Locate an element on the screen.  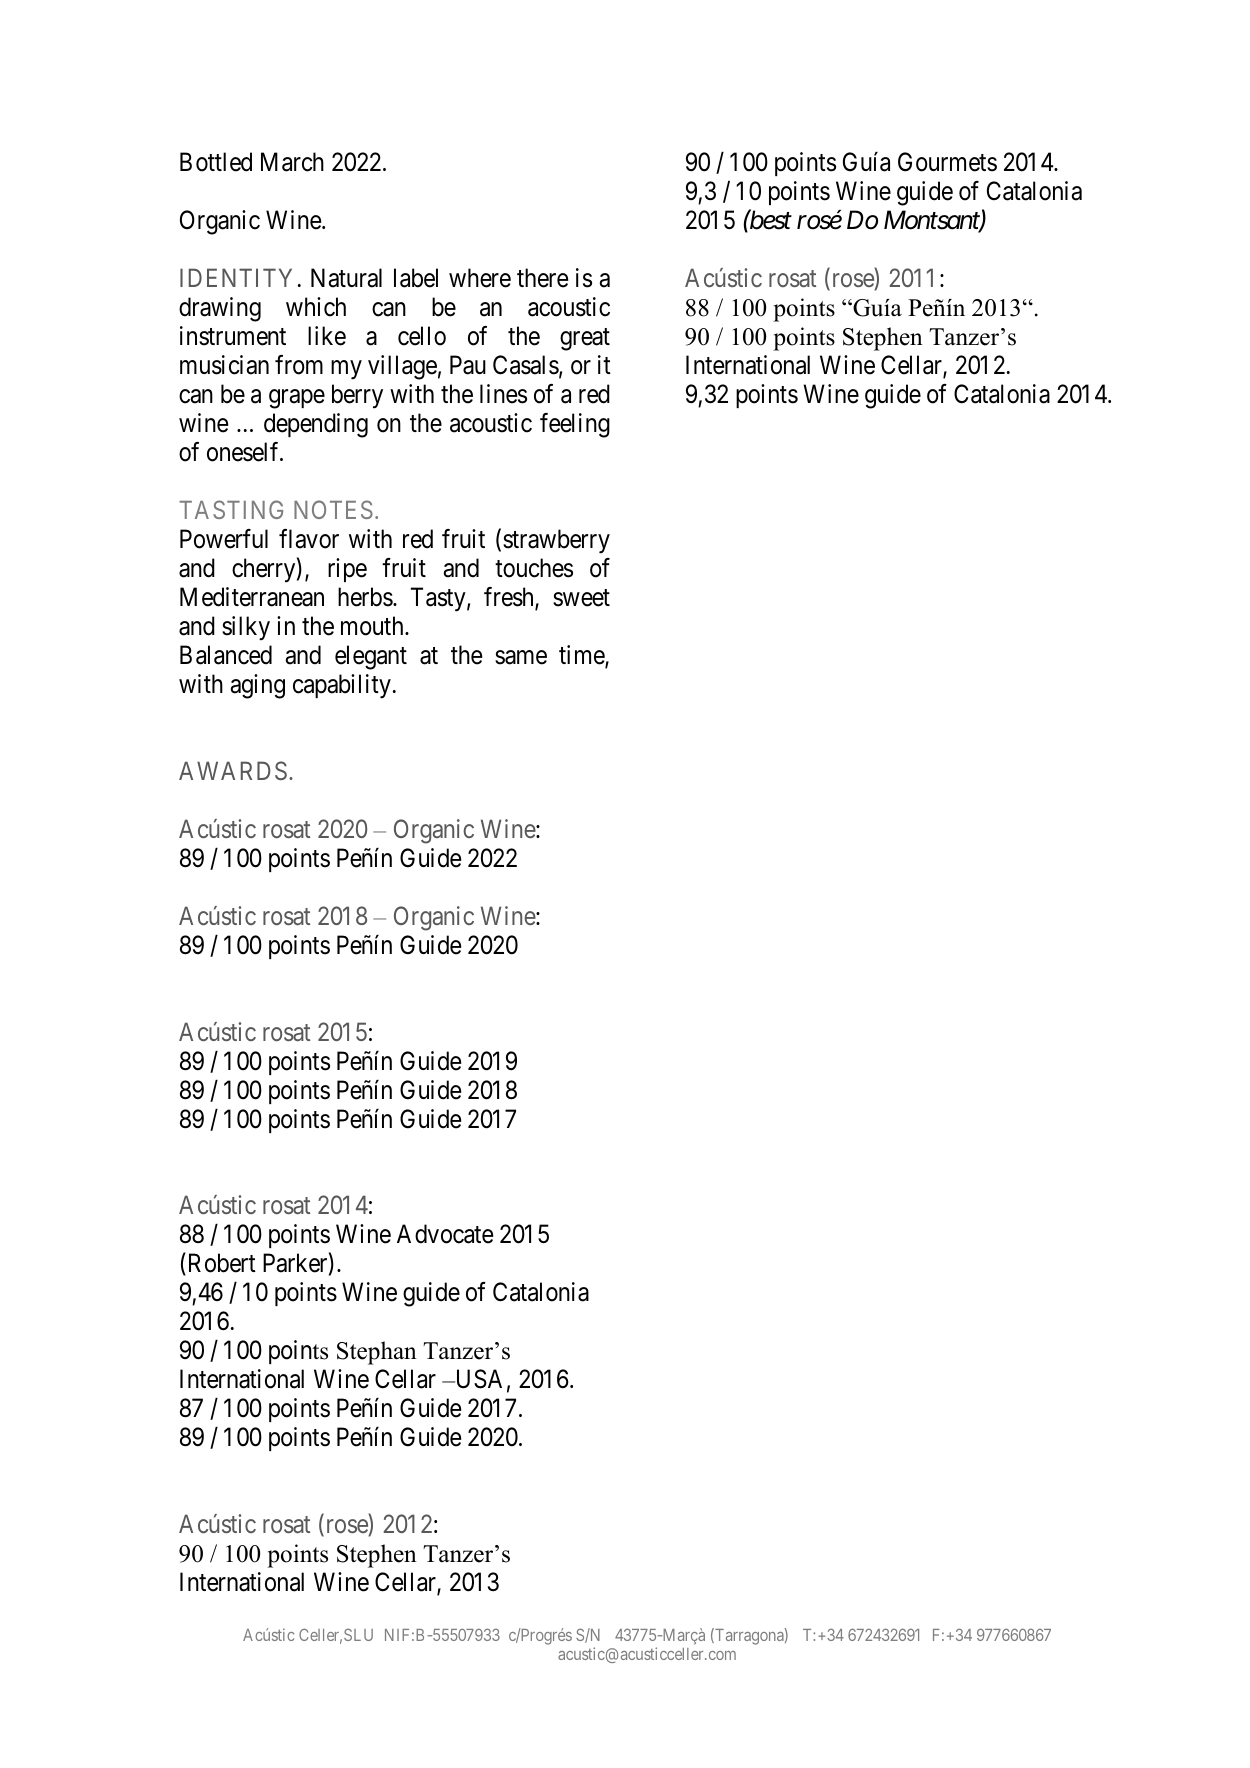
Robert is located at coordinates (220, 1264).
